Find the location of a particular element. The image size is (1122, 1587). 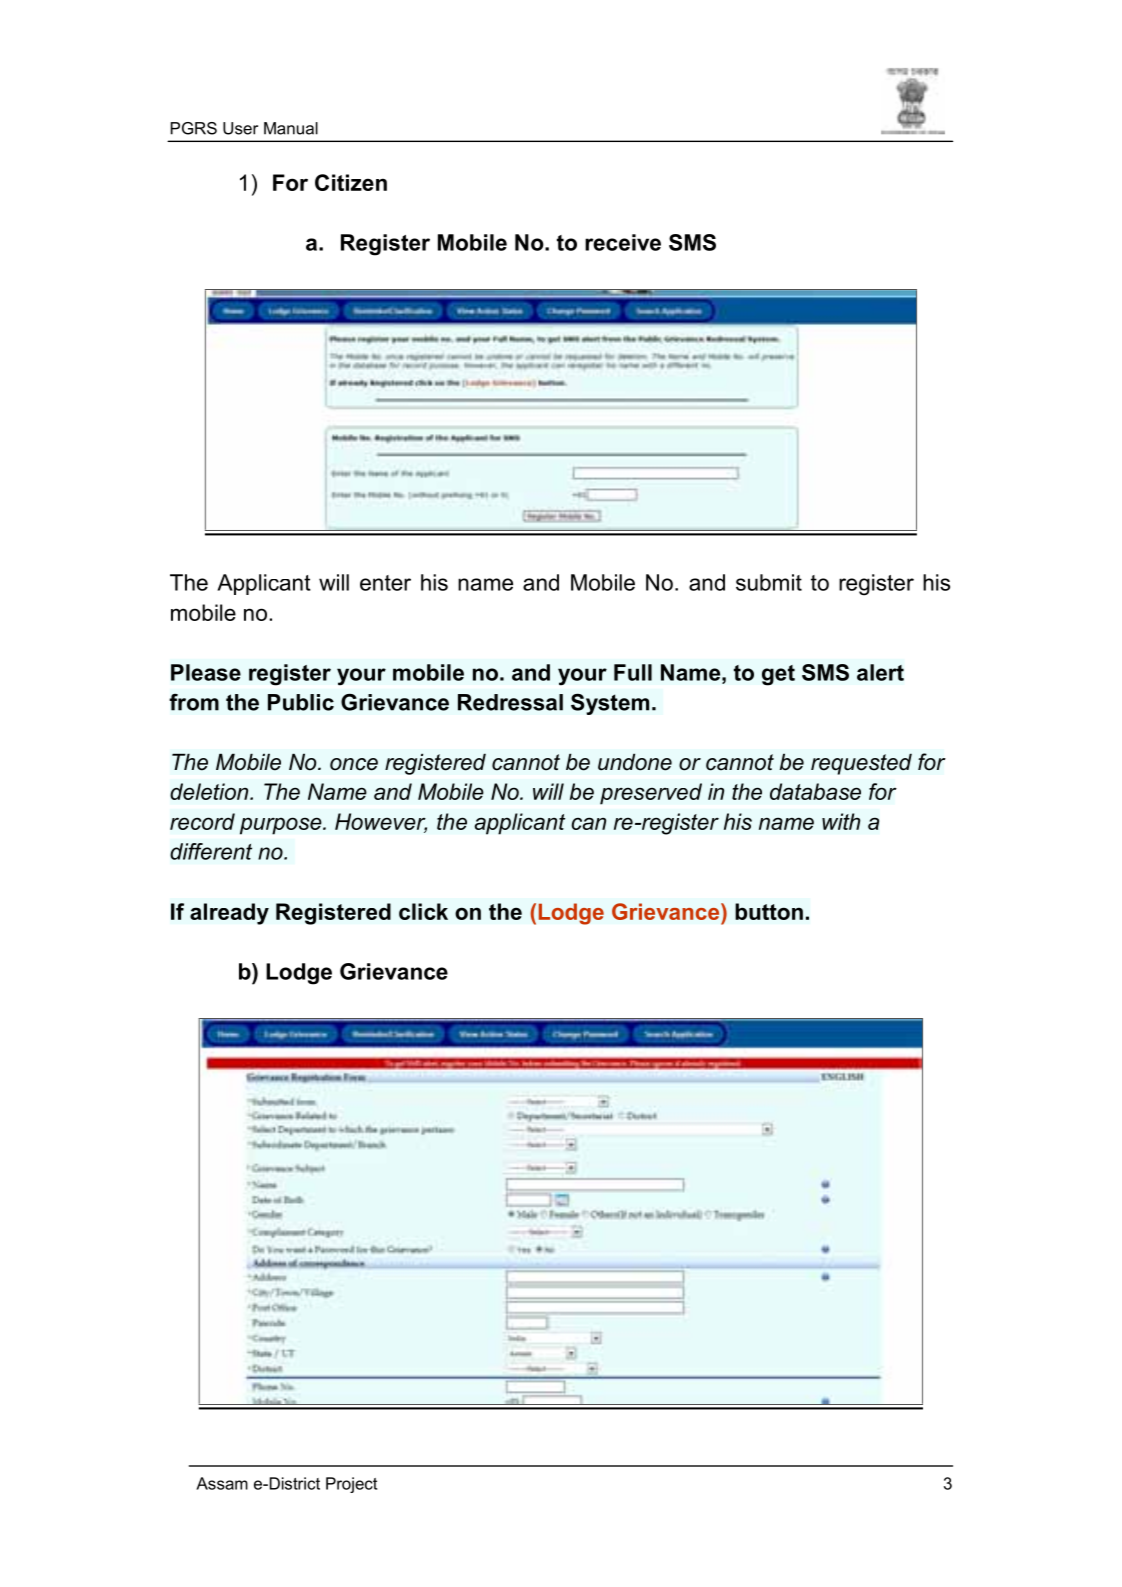

click is located at coordinates (423, 911).
